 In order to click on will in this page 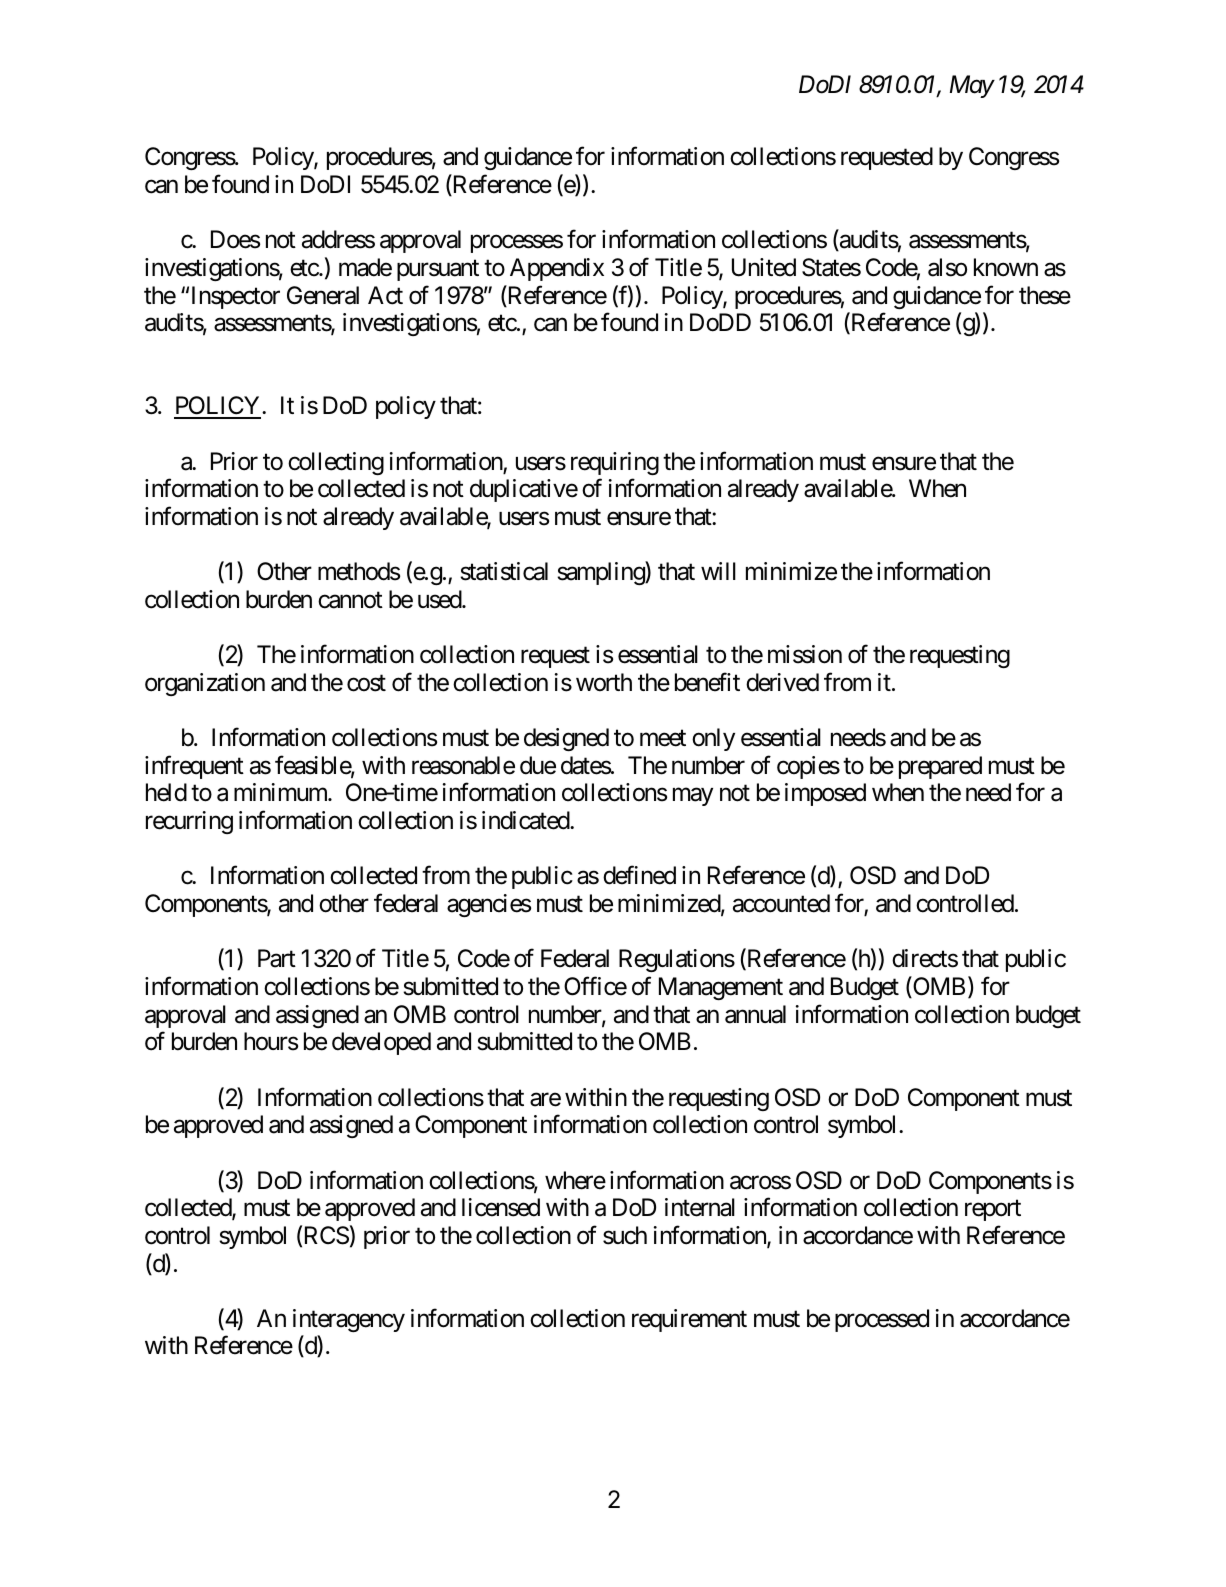, I will do `click(718, 571)`.
